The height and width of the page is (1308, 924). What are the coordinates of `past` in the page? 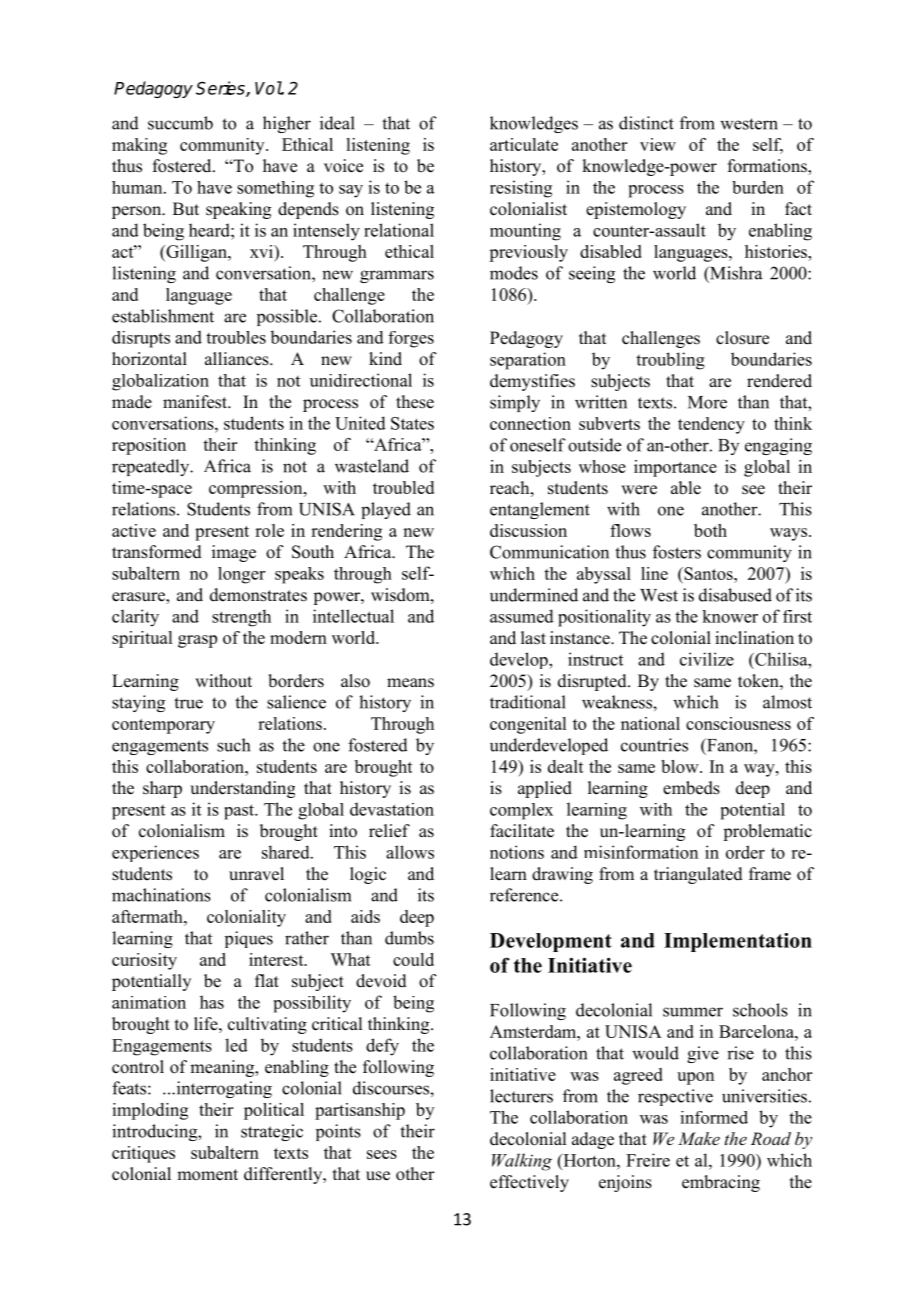 It's located at (240, 812).
